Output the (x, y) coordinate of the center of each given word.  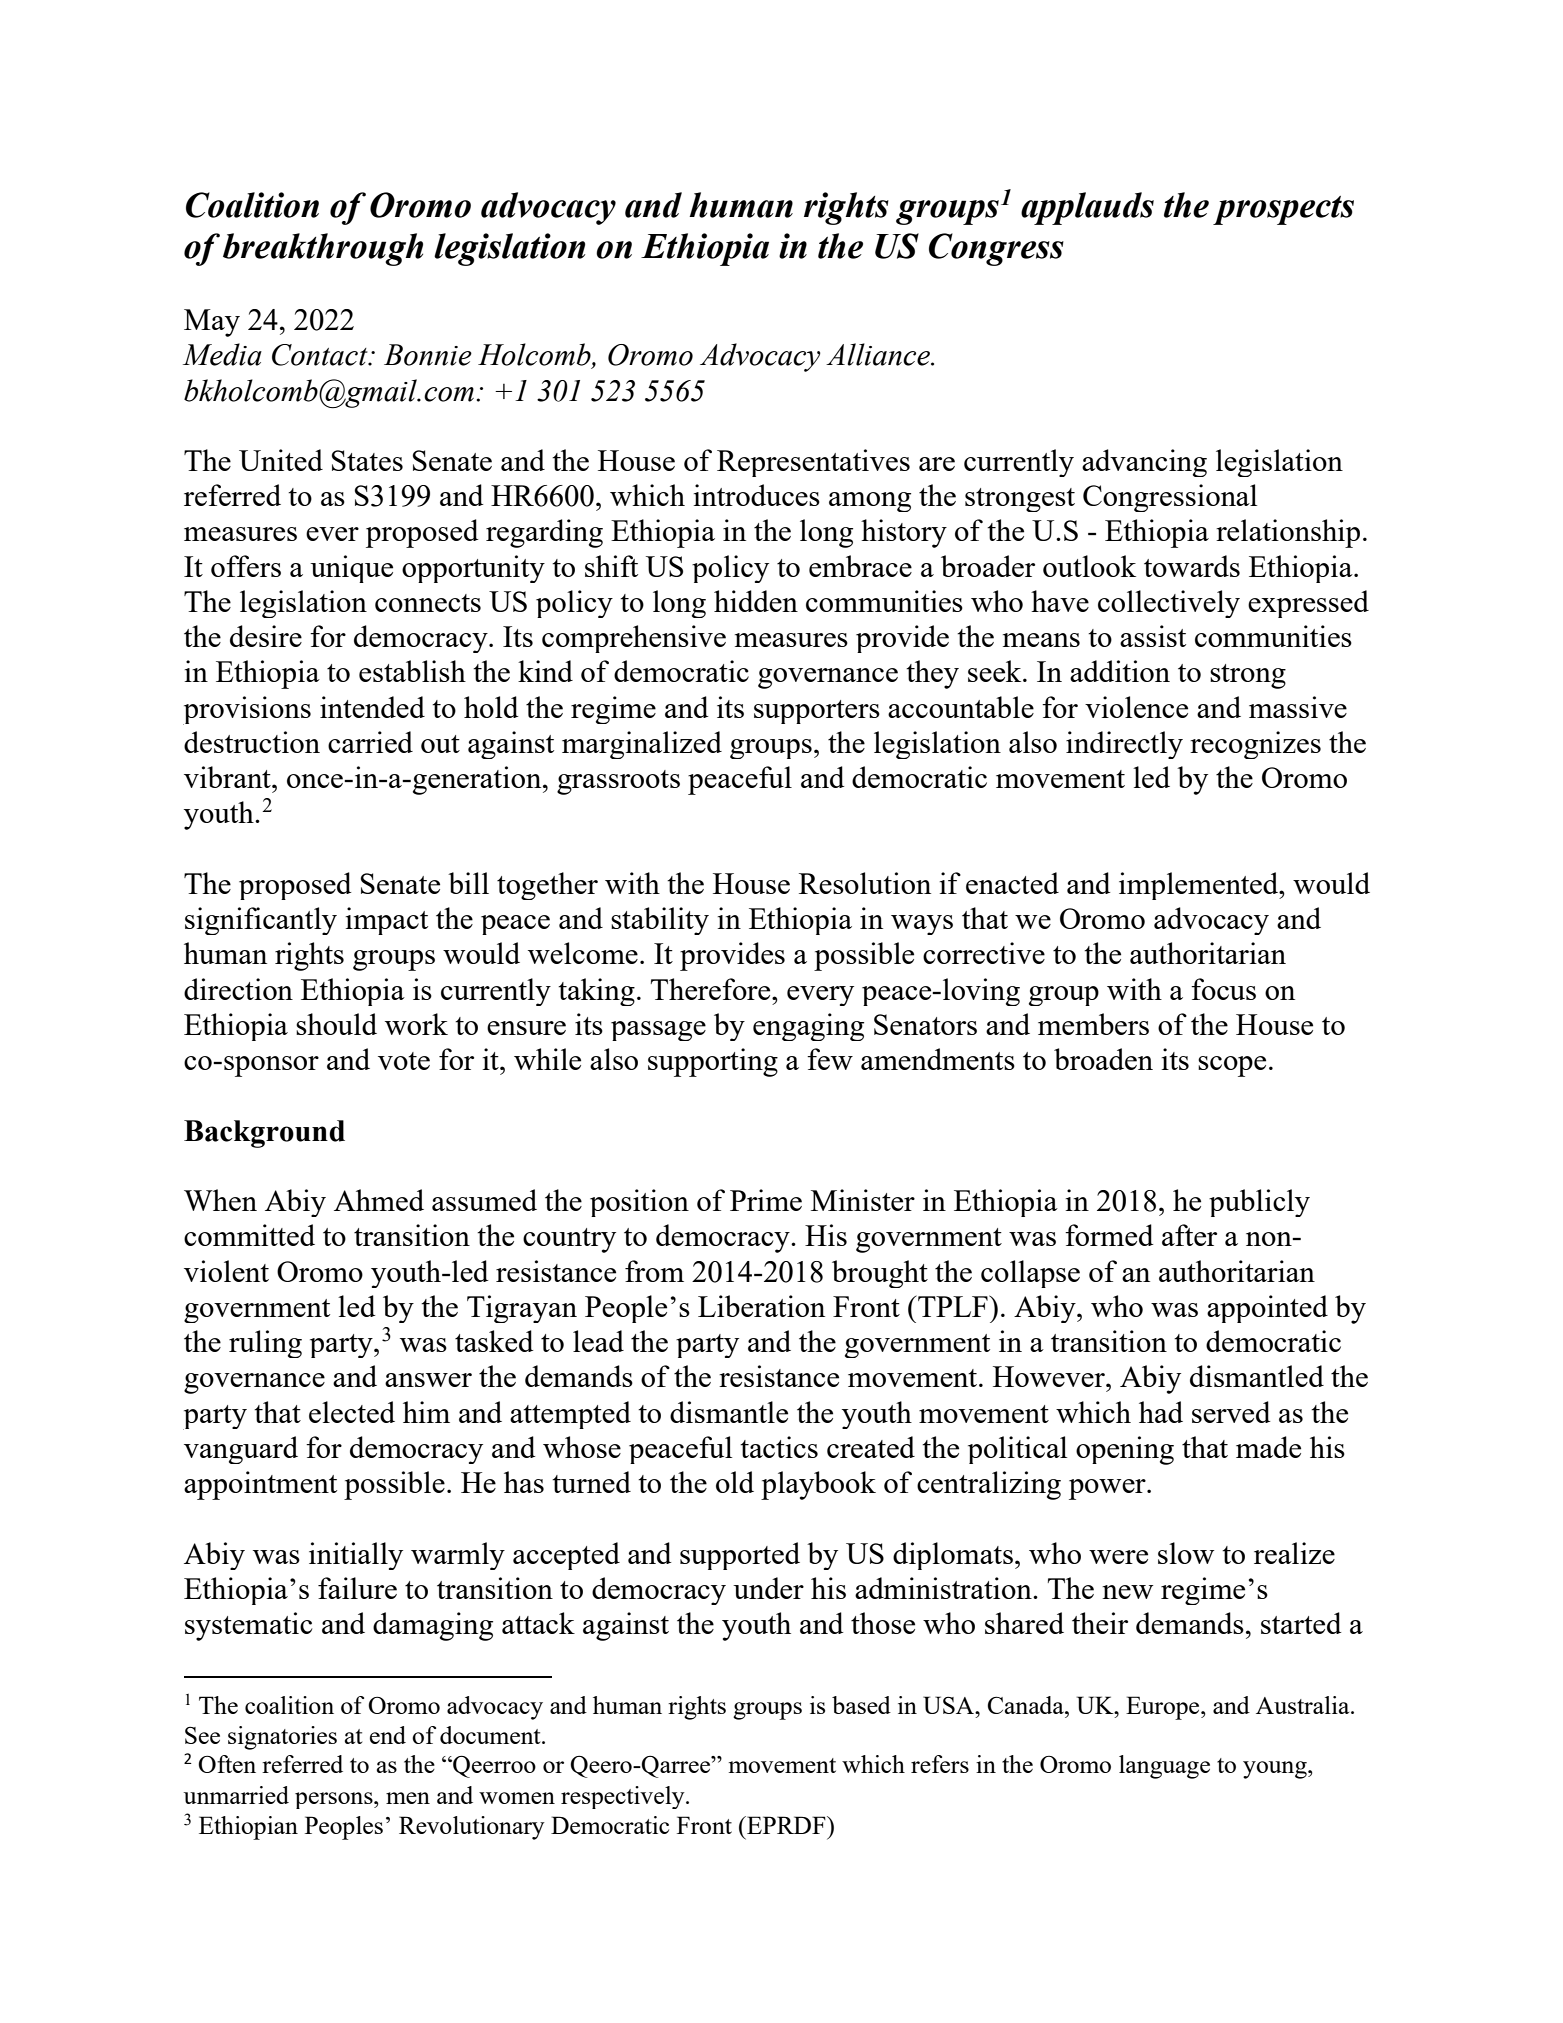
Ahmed (379, 1200)
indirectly (1124, 745)
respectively (624, 1797)
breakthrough (323, 249)
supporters (817, 712)
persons (335, 1800)
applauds (1087, 208)
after (1189, 1235)
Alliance (879, 354)
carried (370, 742)
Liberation (761, 1306)
